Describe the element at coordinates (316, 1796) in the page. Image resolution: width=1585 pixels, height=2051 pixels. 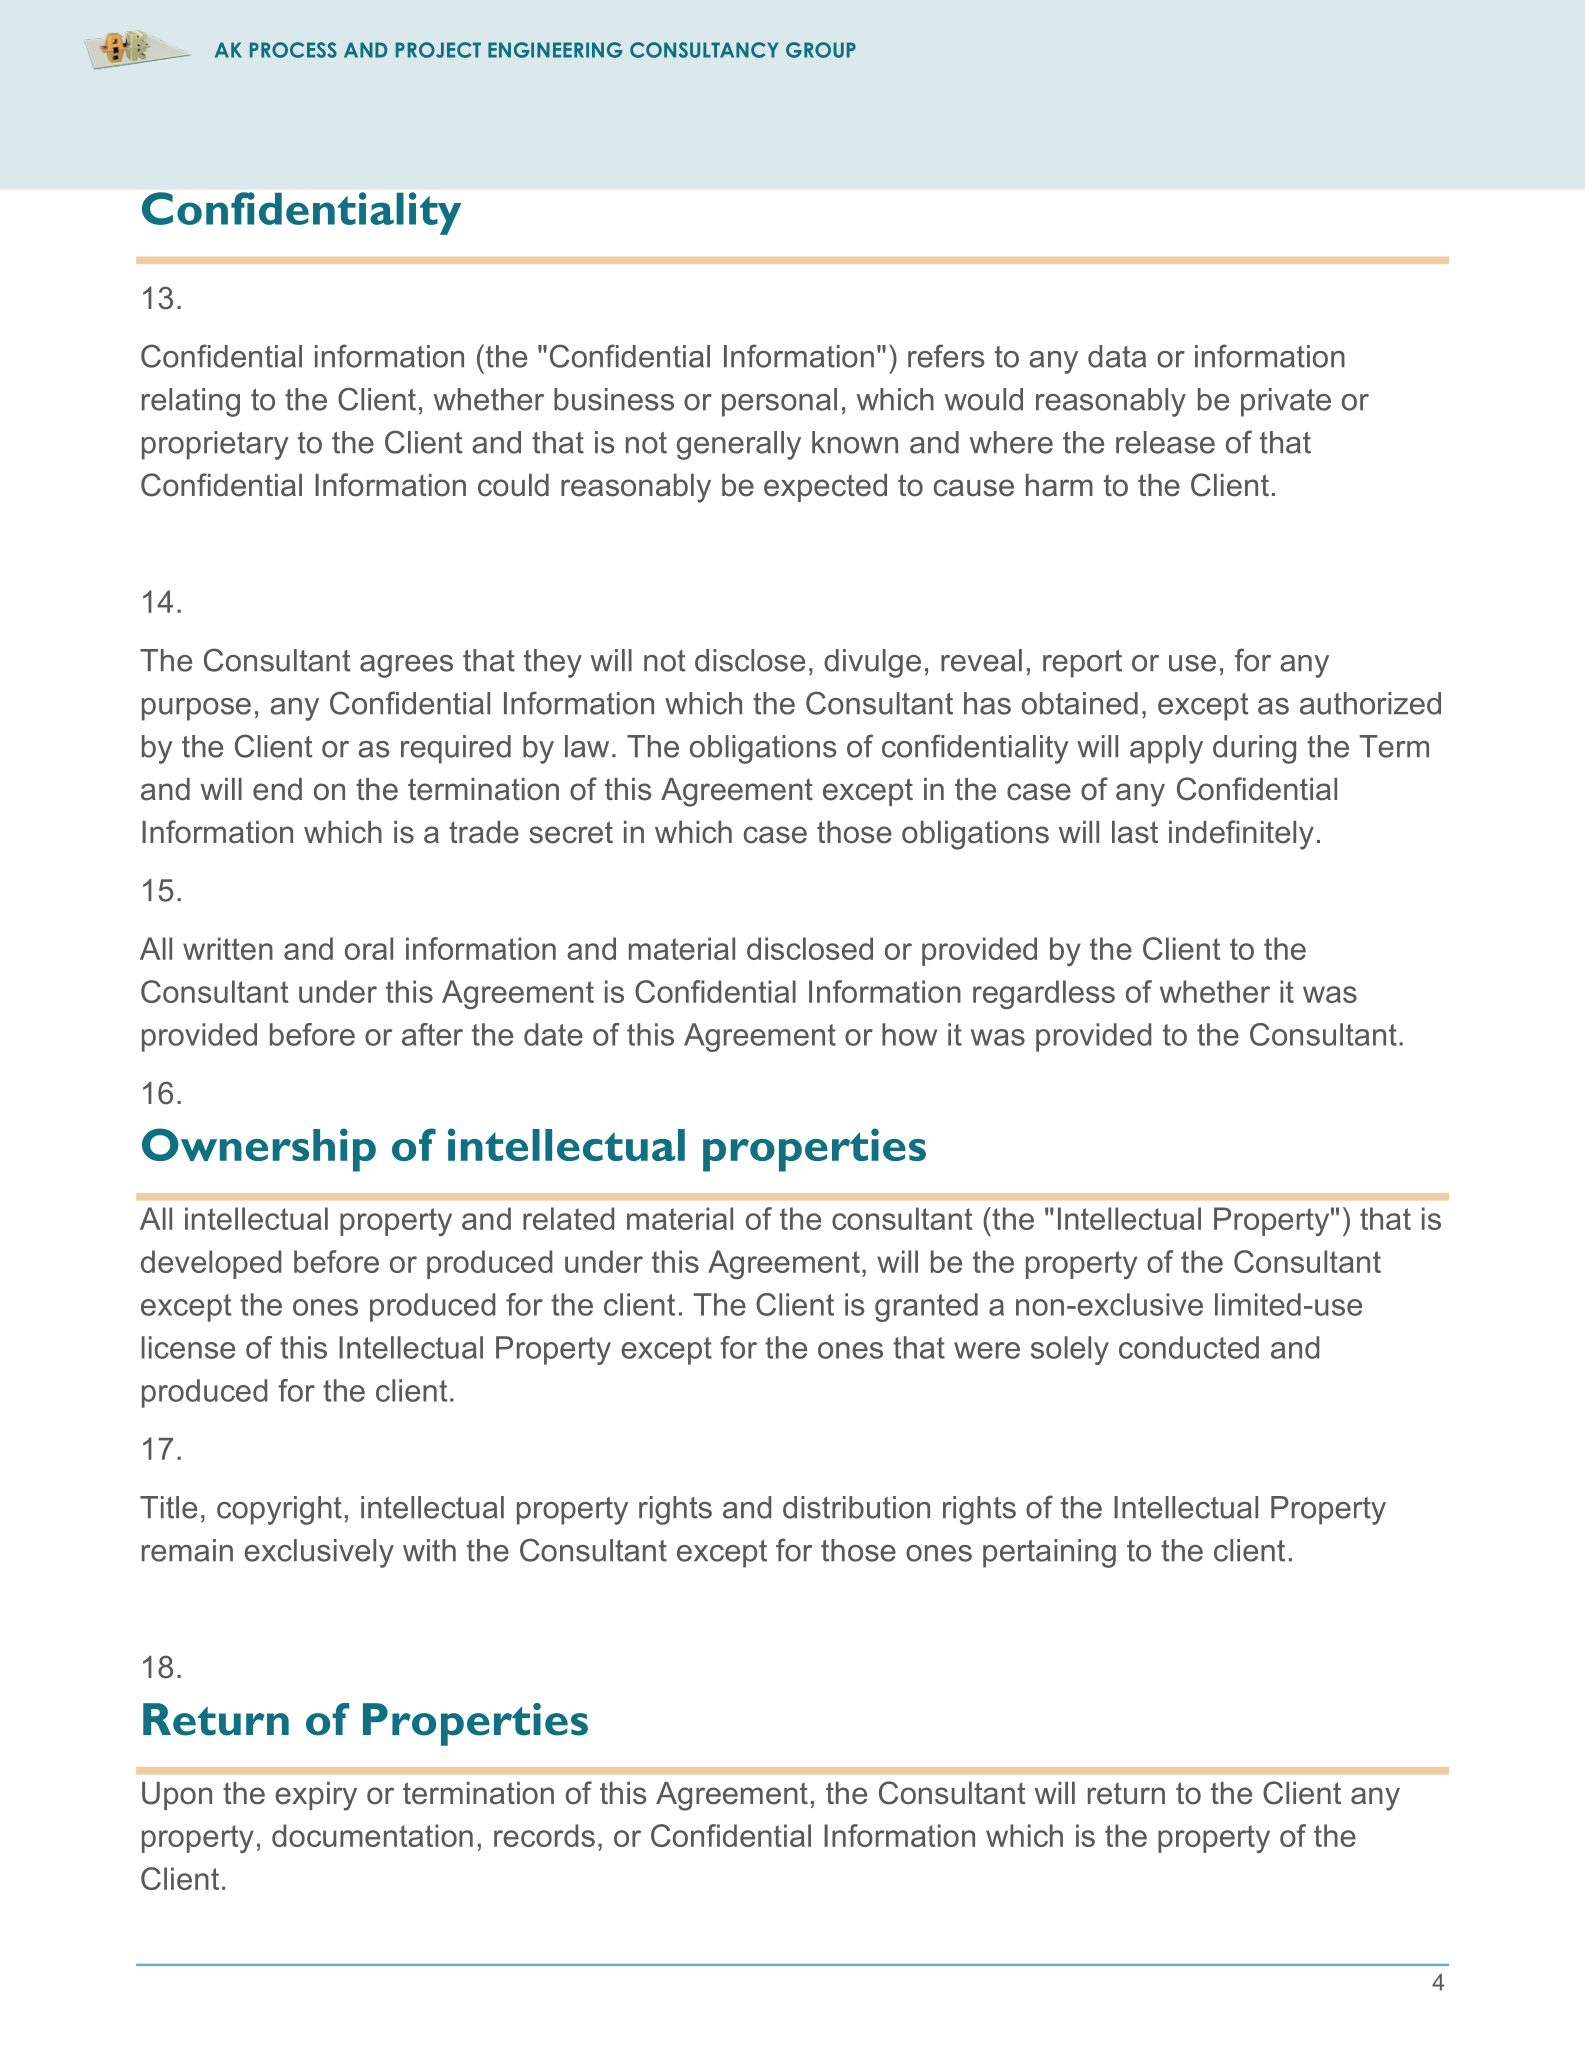
I see `expiry` at that location.
